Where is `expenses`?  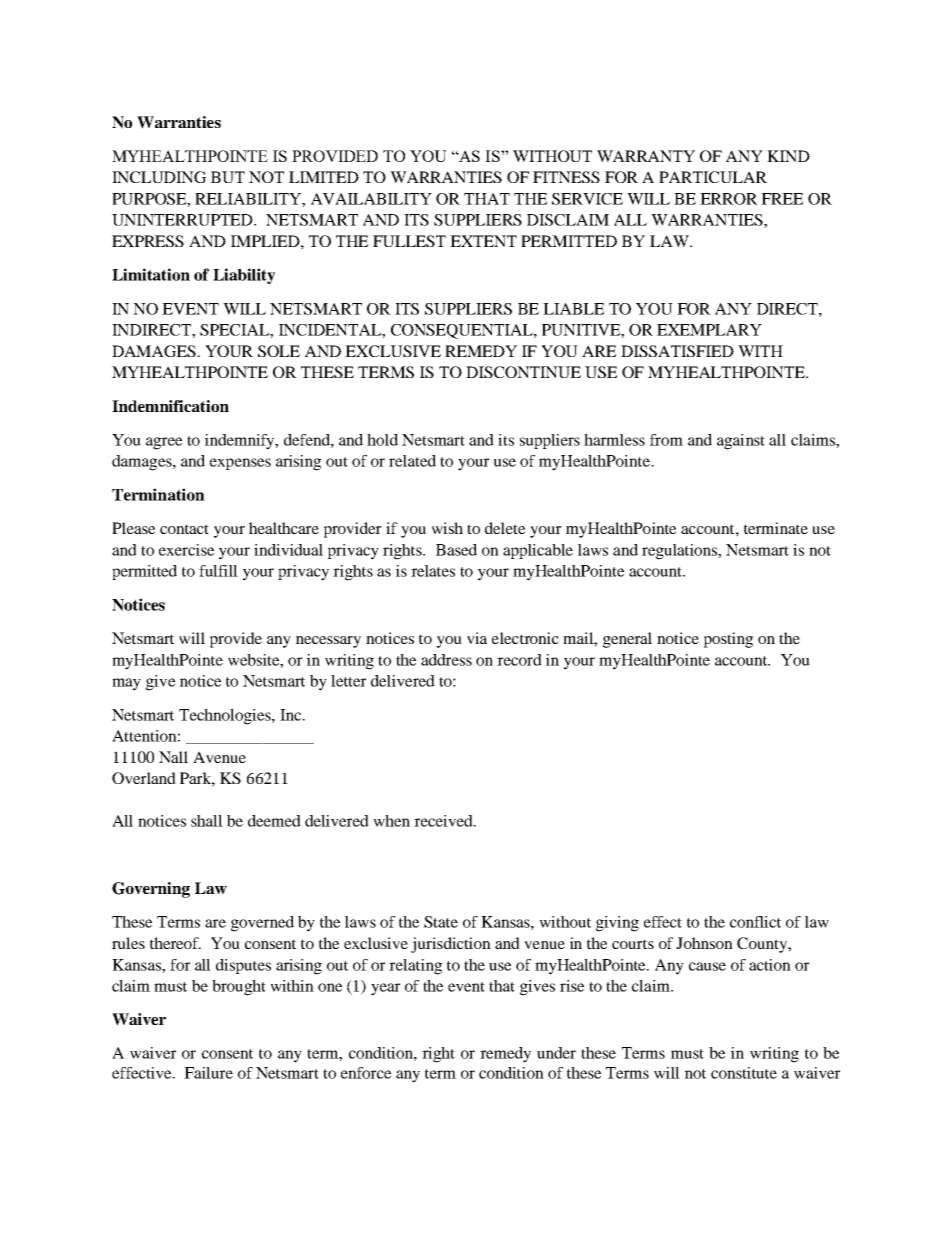
expenses is located at coordinates (240, 464).
